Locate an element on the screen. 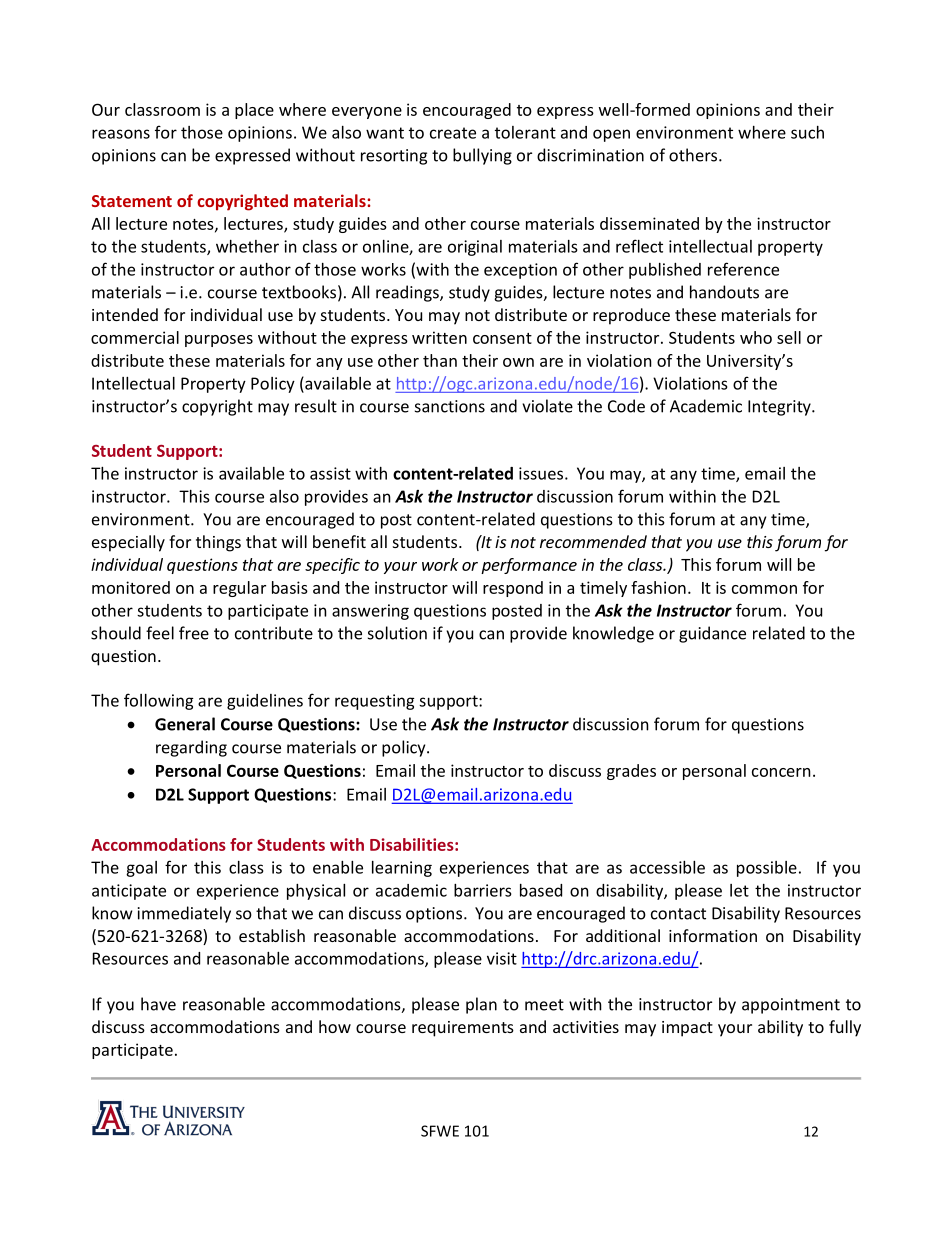  appointment is located at coordinates (791, 1006).
